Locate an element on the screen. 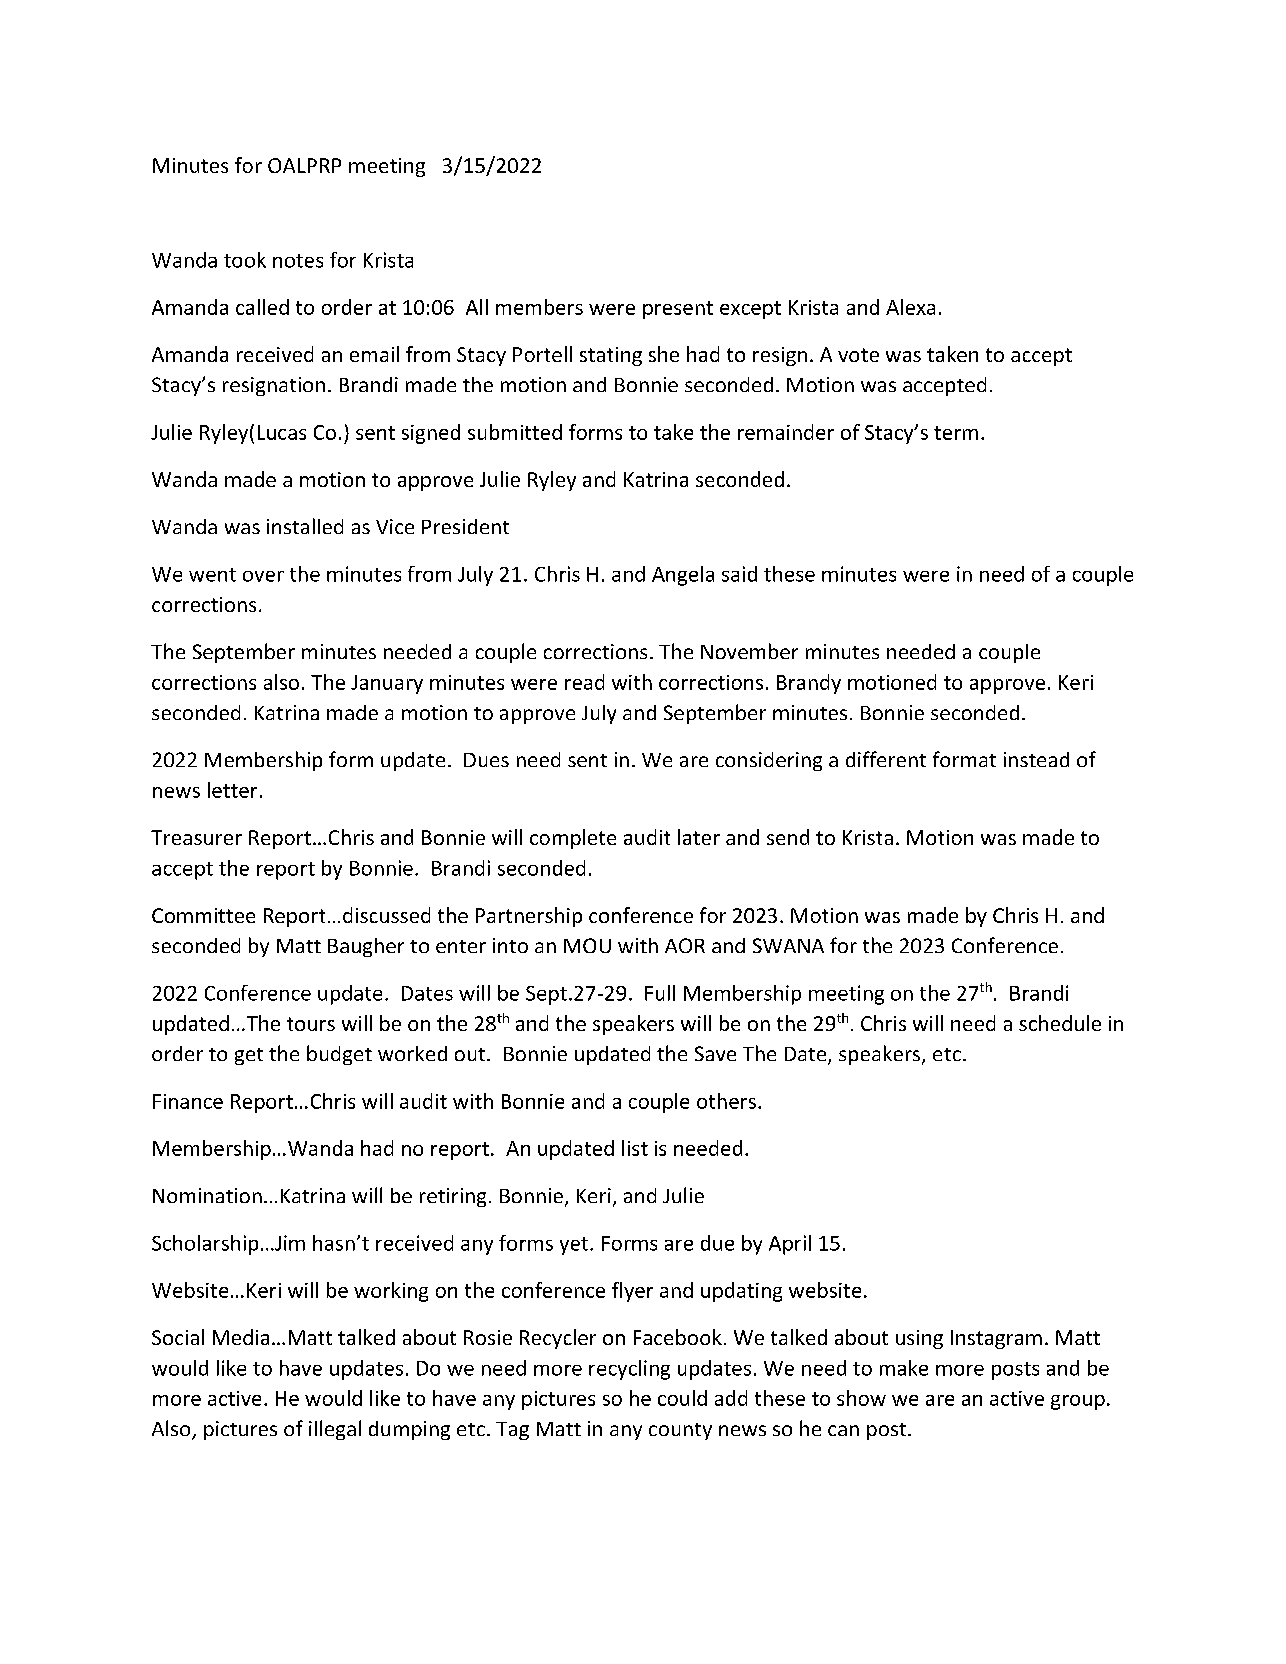  make is located at coordinates (904, 1368).
